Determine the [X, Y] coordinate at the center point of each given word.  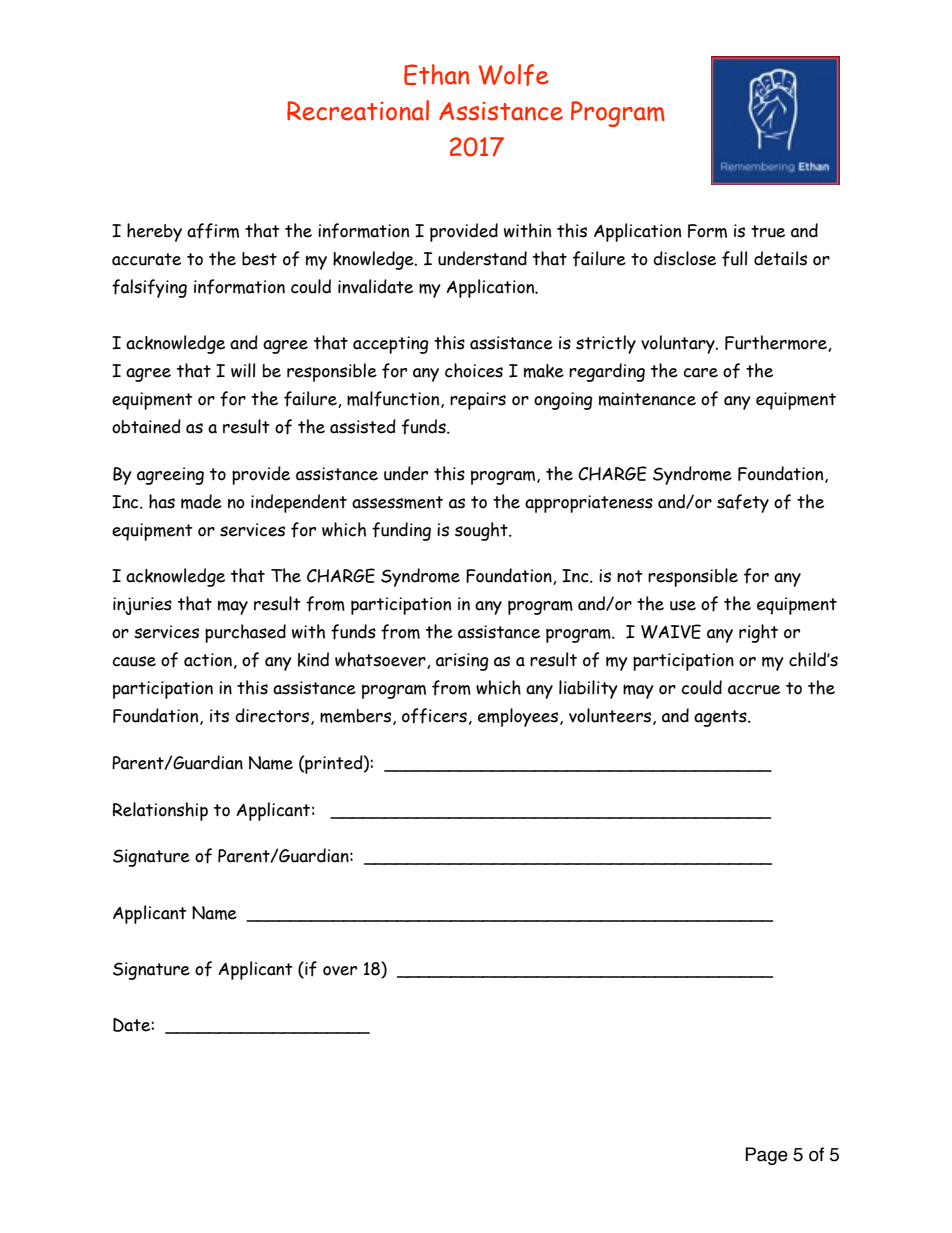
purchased [245, 633]
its [219, 716]
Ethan [436, 74]
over [340, 971]
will [243, 370]
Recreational [358, 110]
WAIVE [671, 631]
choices [474, 370]
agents [721, 718]
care [700, 373]
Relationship [160, 811]
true [768, 231]
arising [462, 662]
